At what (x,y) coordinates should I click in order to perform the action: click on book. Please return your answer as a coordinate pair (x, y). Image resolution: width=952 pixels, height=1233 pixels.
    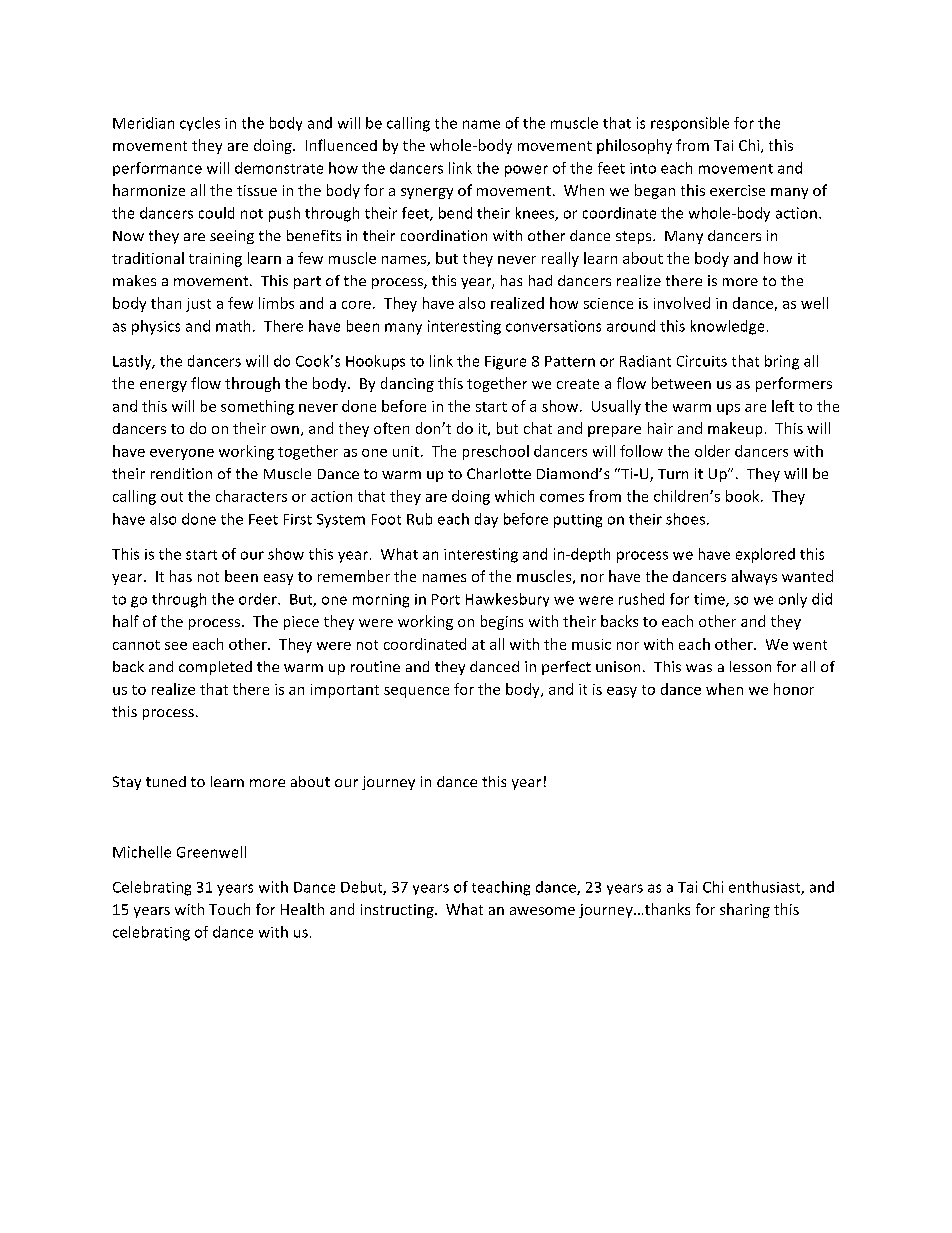
    Looking at the image, I should click on (744, 496).
